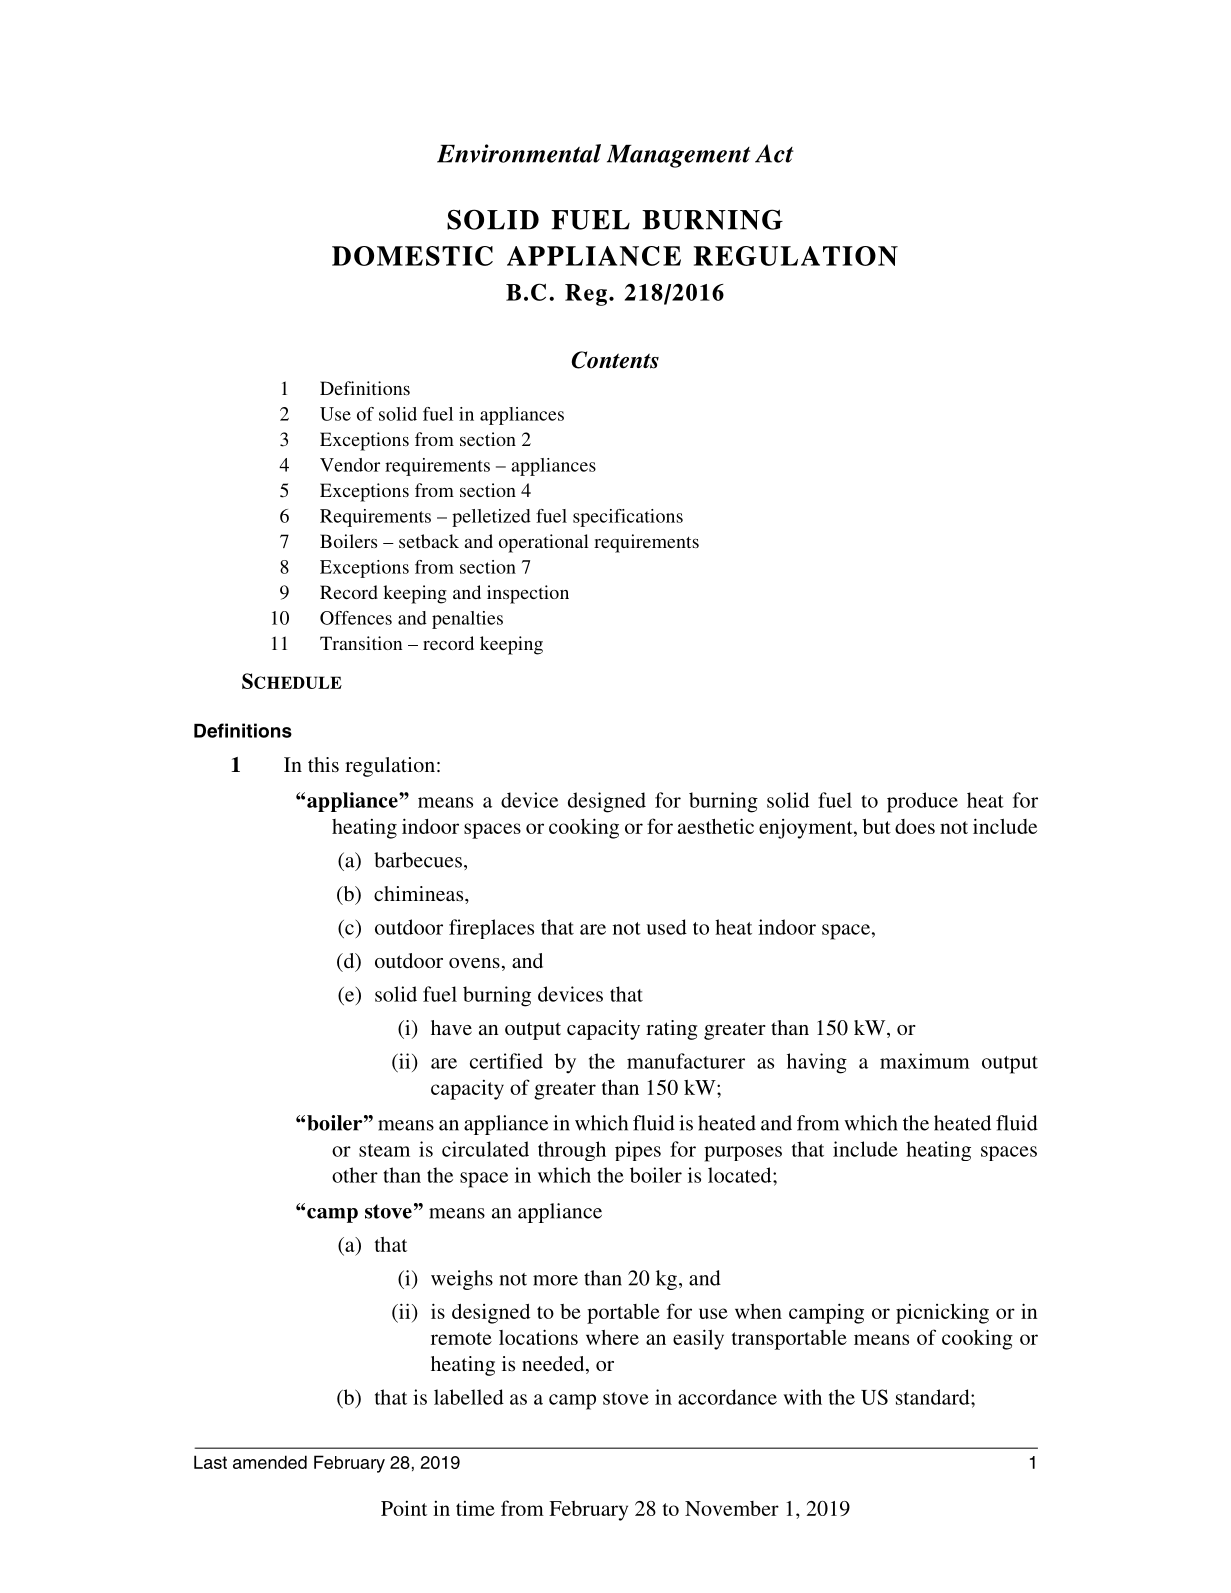 The width and height of the document is (1231, 1593). What do you see at coordinates (412, 256) in the document?
I see `DOMESTIC` at bounding box center [412, 256].
